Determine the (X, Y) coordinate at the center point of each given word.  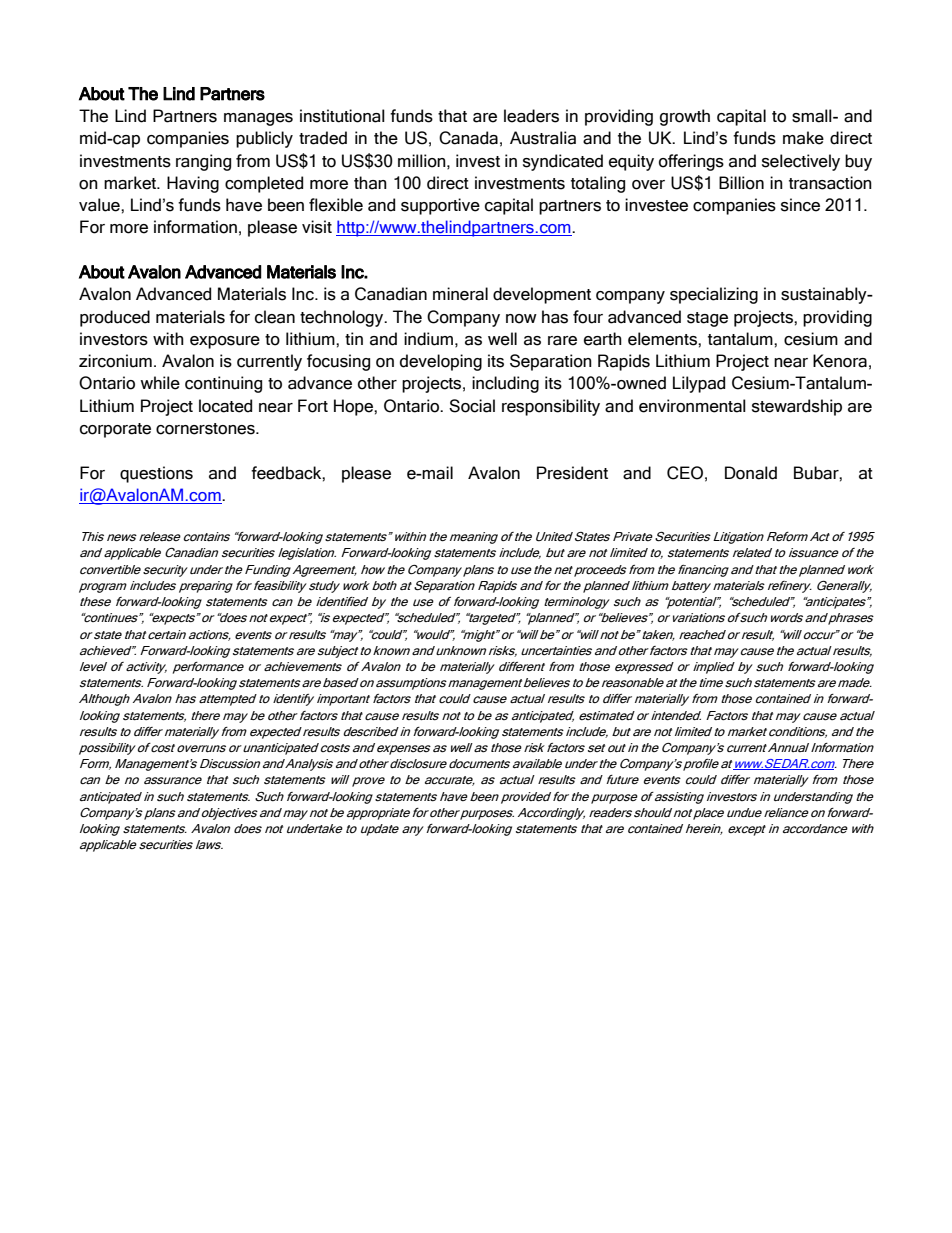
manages (258, 119)
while (160, 383)
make (803, 138)
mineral (460, 294)
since (800, 205)
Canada (468, 138)
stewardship (797, 407)
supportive (440, 206)
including (505, 384)
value (100, 205)
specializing (714, 295)
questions (156, 474)
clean (275, 317)
